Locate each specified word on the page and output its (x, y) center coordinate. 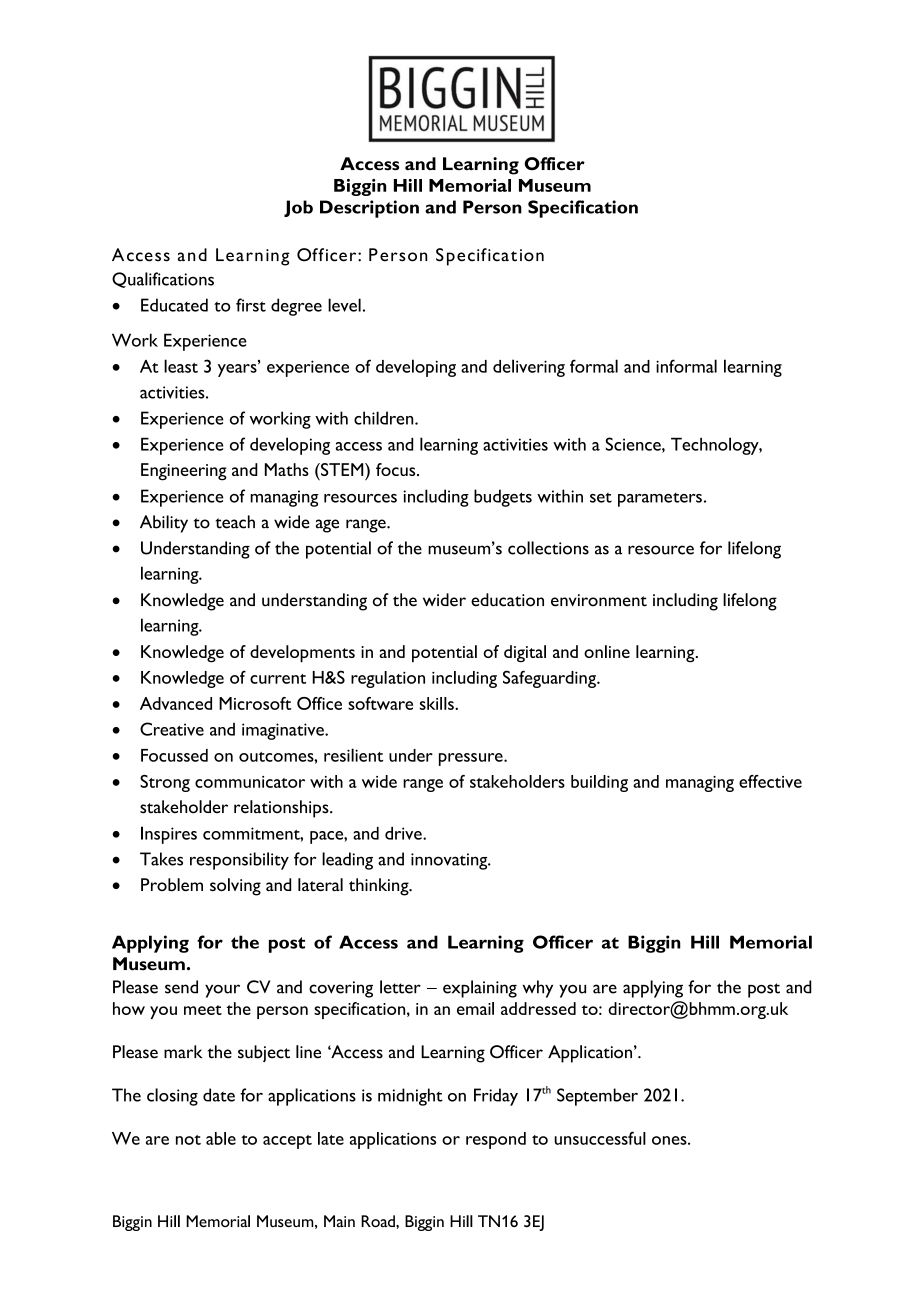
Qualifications (163, 280)
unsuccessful (600, 1138)
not (188, 1140)
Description (369, 209)
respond (496, 1140)
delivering (529, 368)
